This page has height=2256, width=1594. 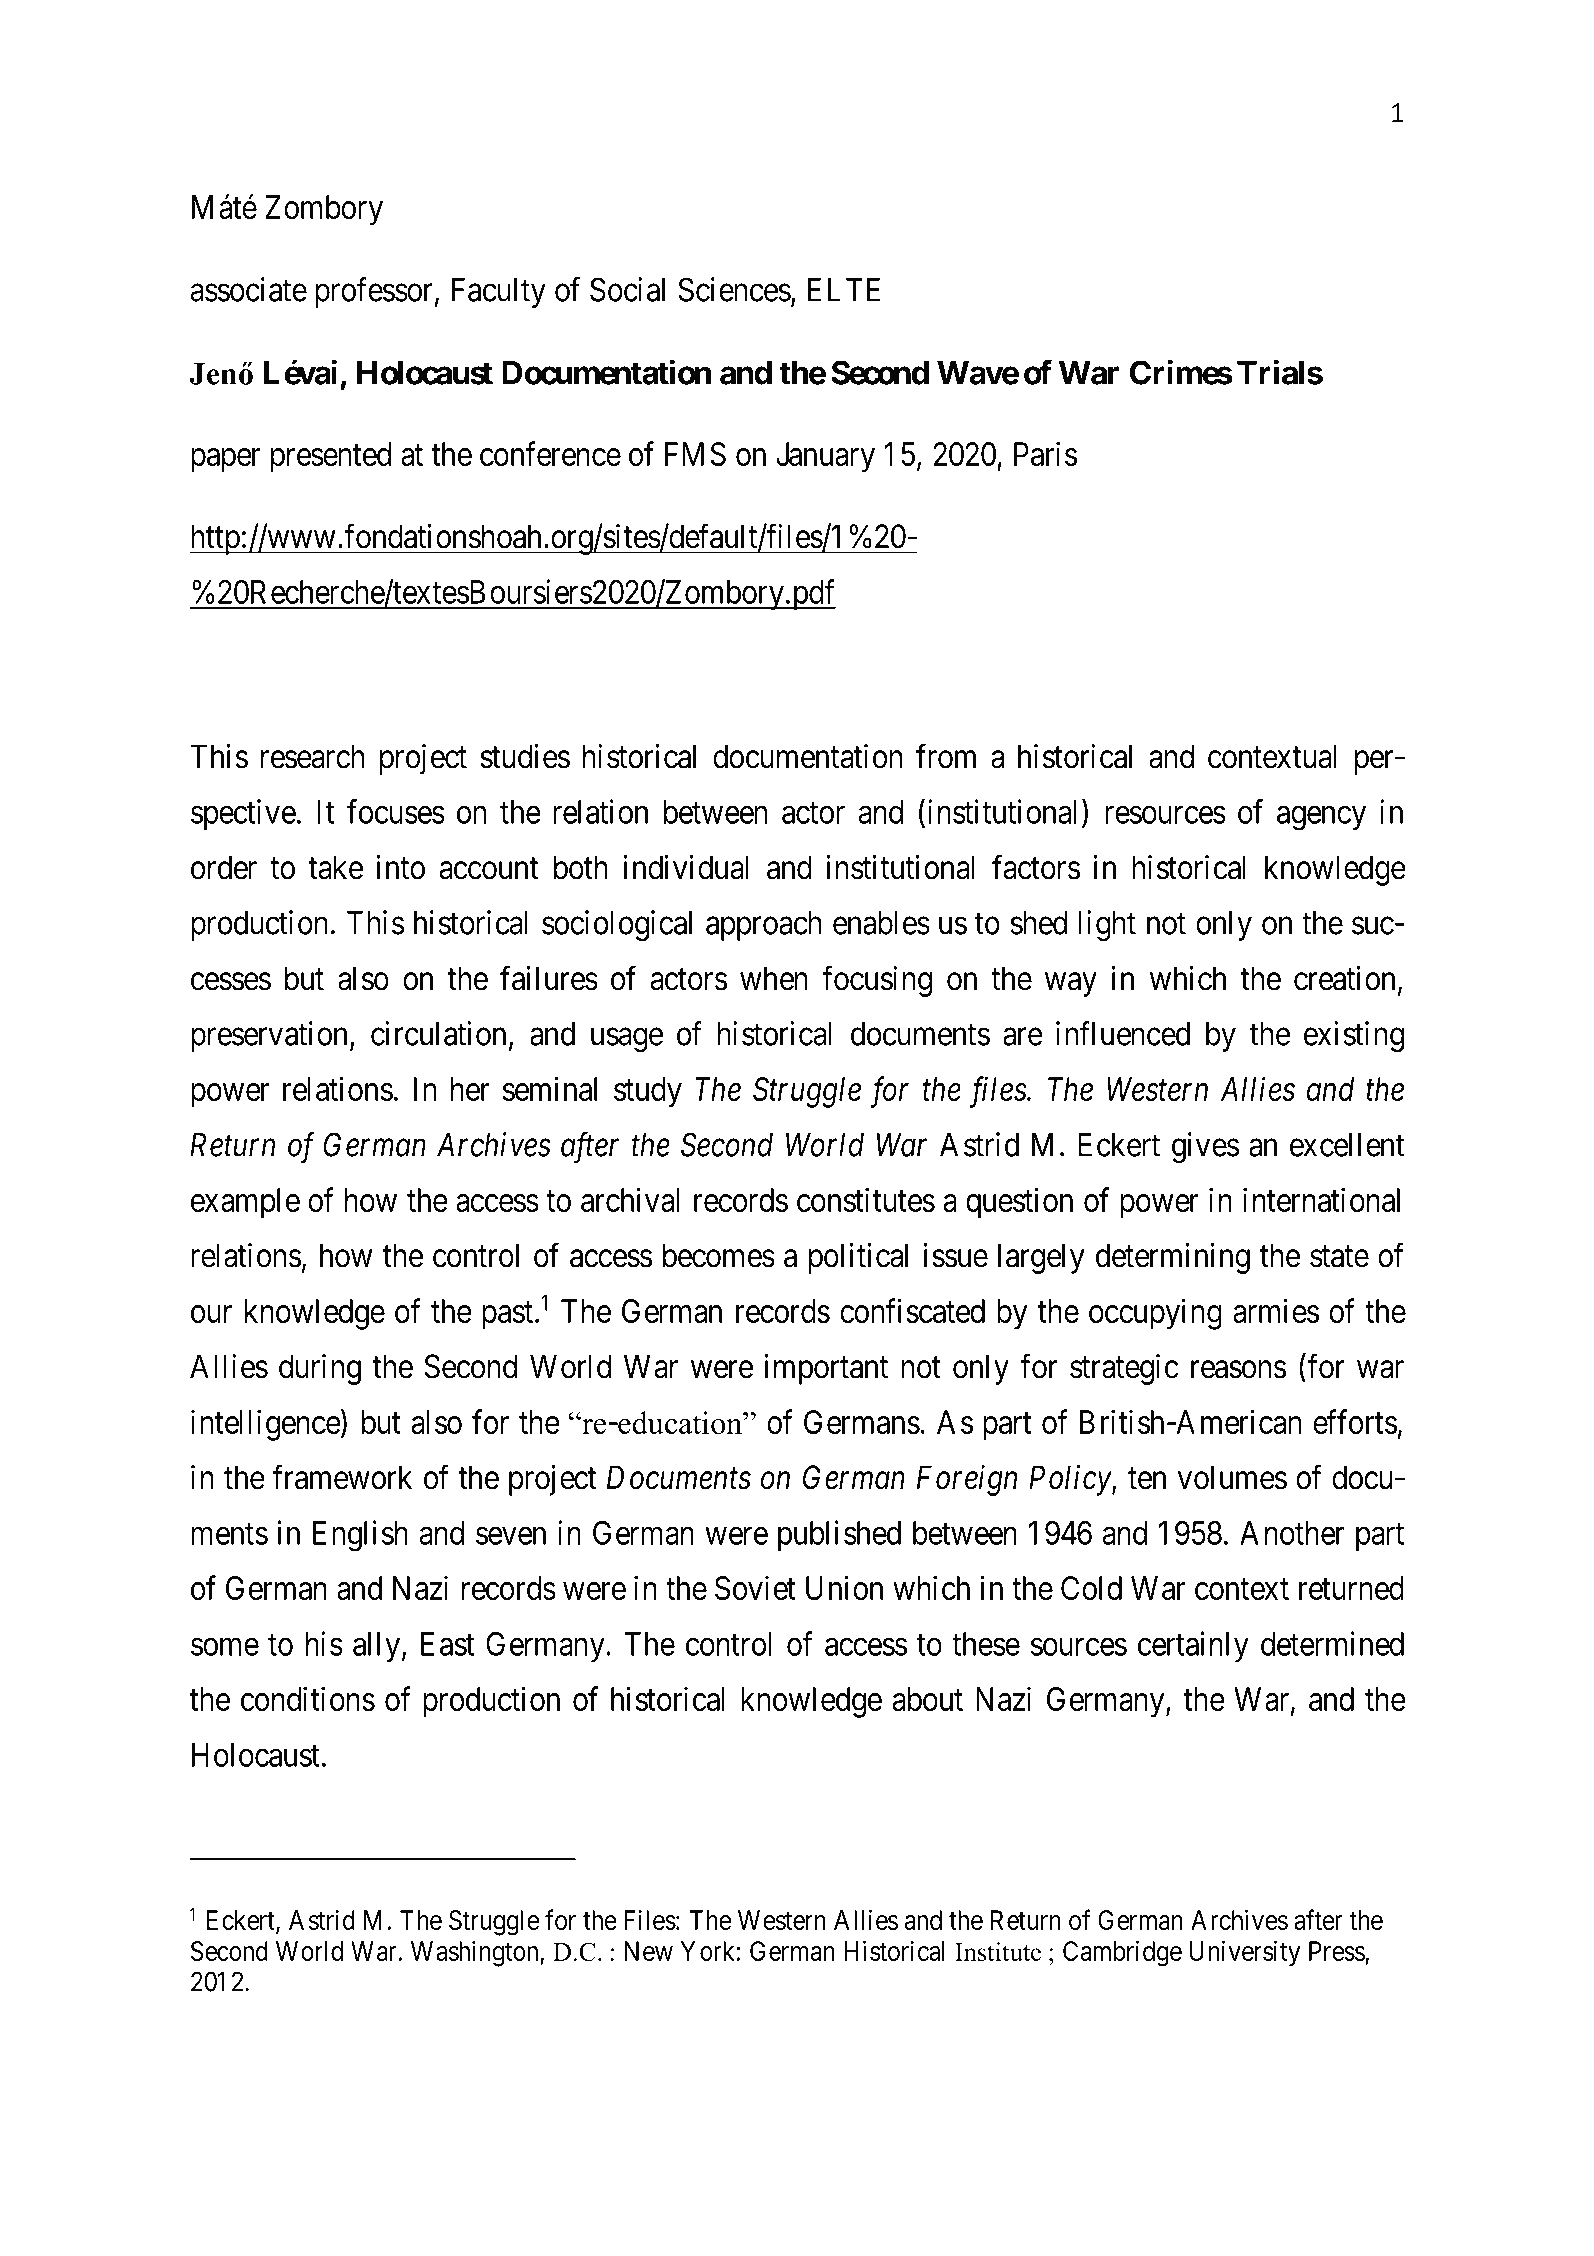 I want to click on Sciences, so click(x=734, y=289).
